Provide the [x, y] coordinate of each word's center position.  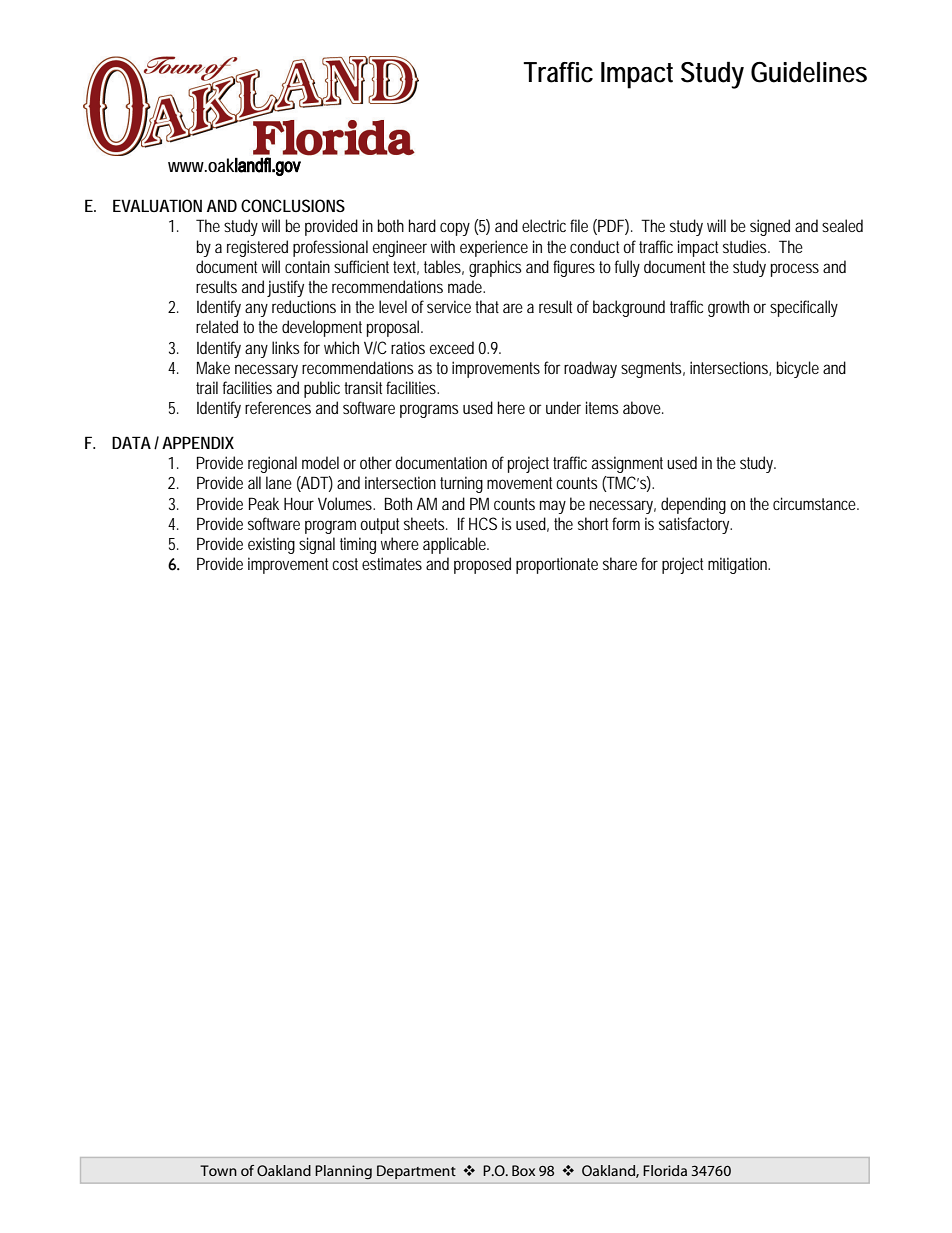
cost [345, 564]
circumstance [814, 503]
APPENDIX [198, 442]
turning [461, 484]
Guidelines [809, 72]
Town [218, 1170]
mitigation [738, 565]
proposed [482, 565]
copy [455, 229]
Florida [665, 1170]
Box [523, 1170]
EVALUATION [157, 205]
